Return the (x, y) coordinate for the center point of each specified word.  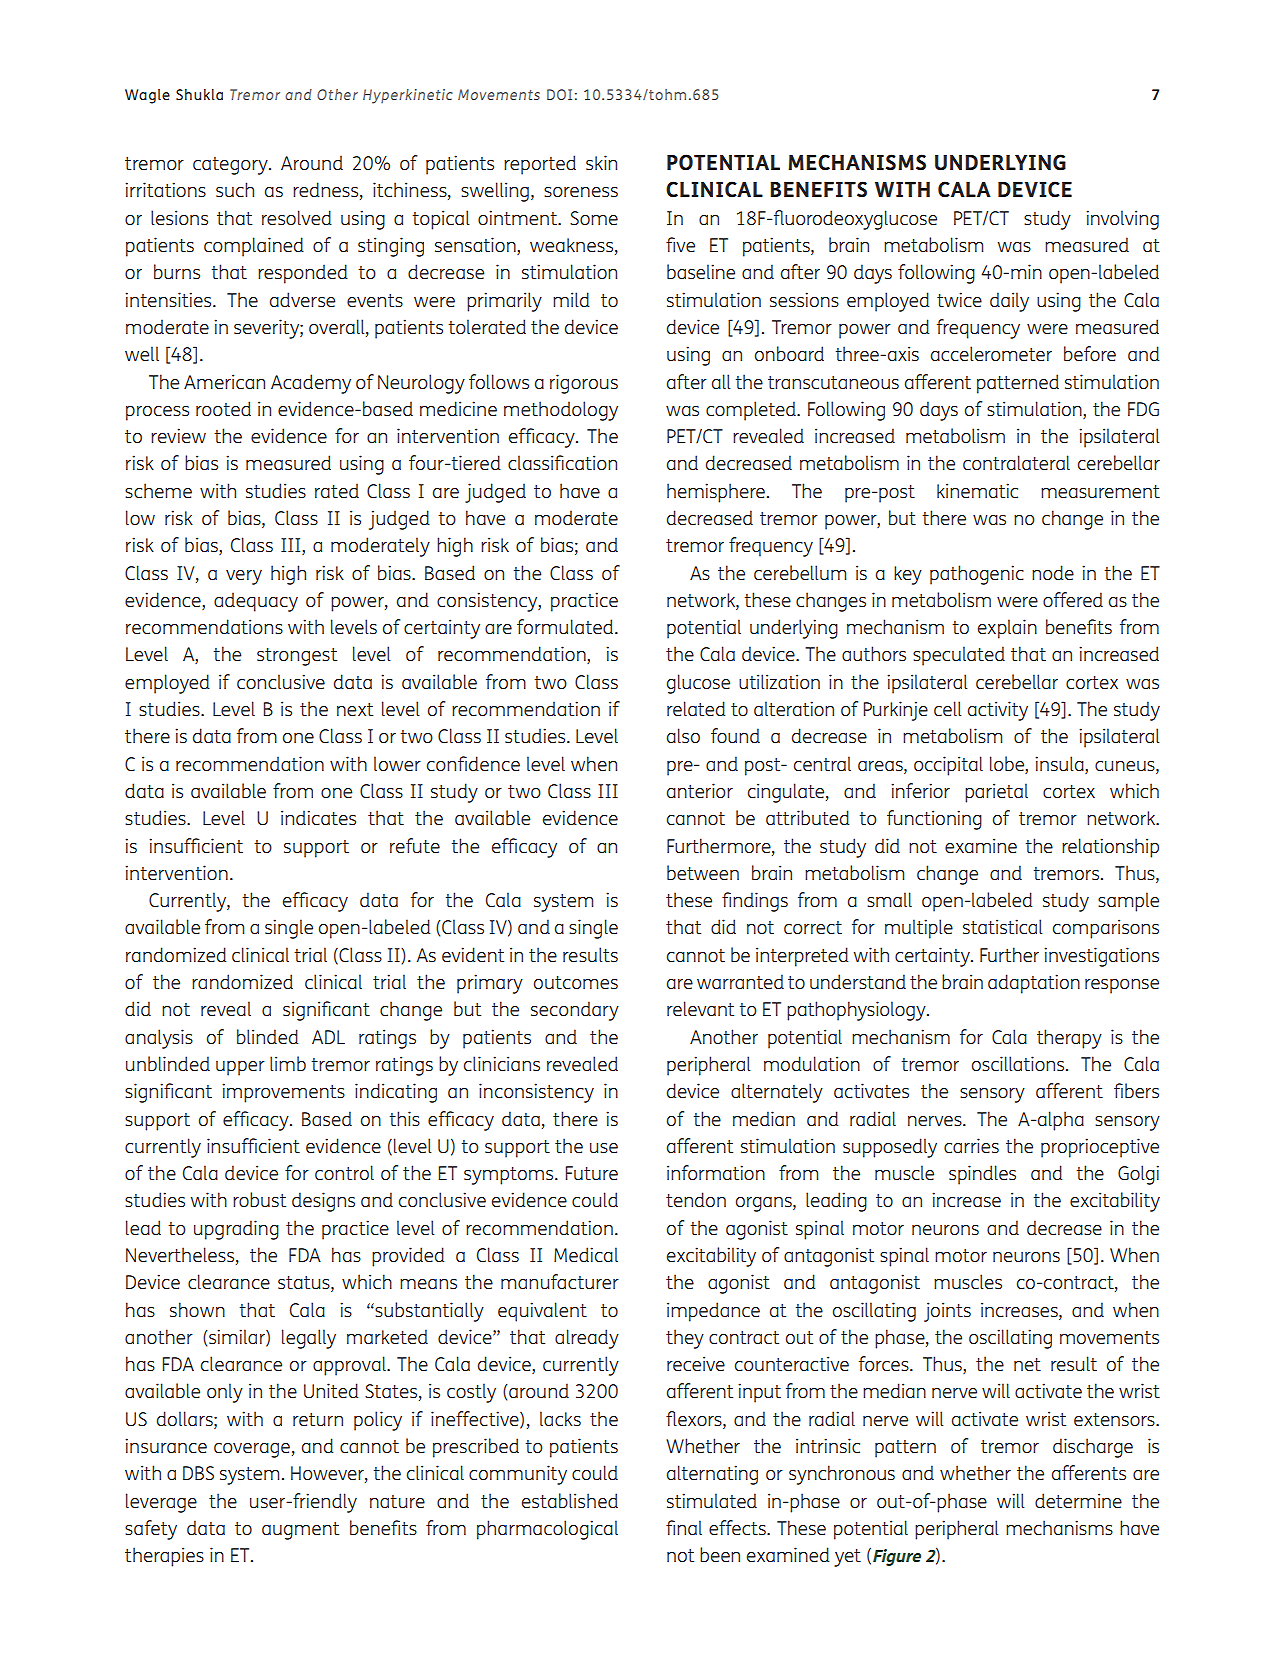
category (231, 166)
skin (601, 162)
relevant (700, 1008)
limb (288, 1063)
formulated (566, 626)
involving (1122, 220)
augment (300, 1531)
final (684, 1527)
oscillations (1018, 1063)
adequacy (256, 602)
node (1053, 572)
